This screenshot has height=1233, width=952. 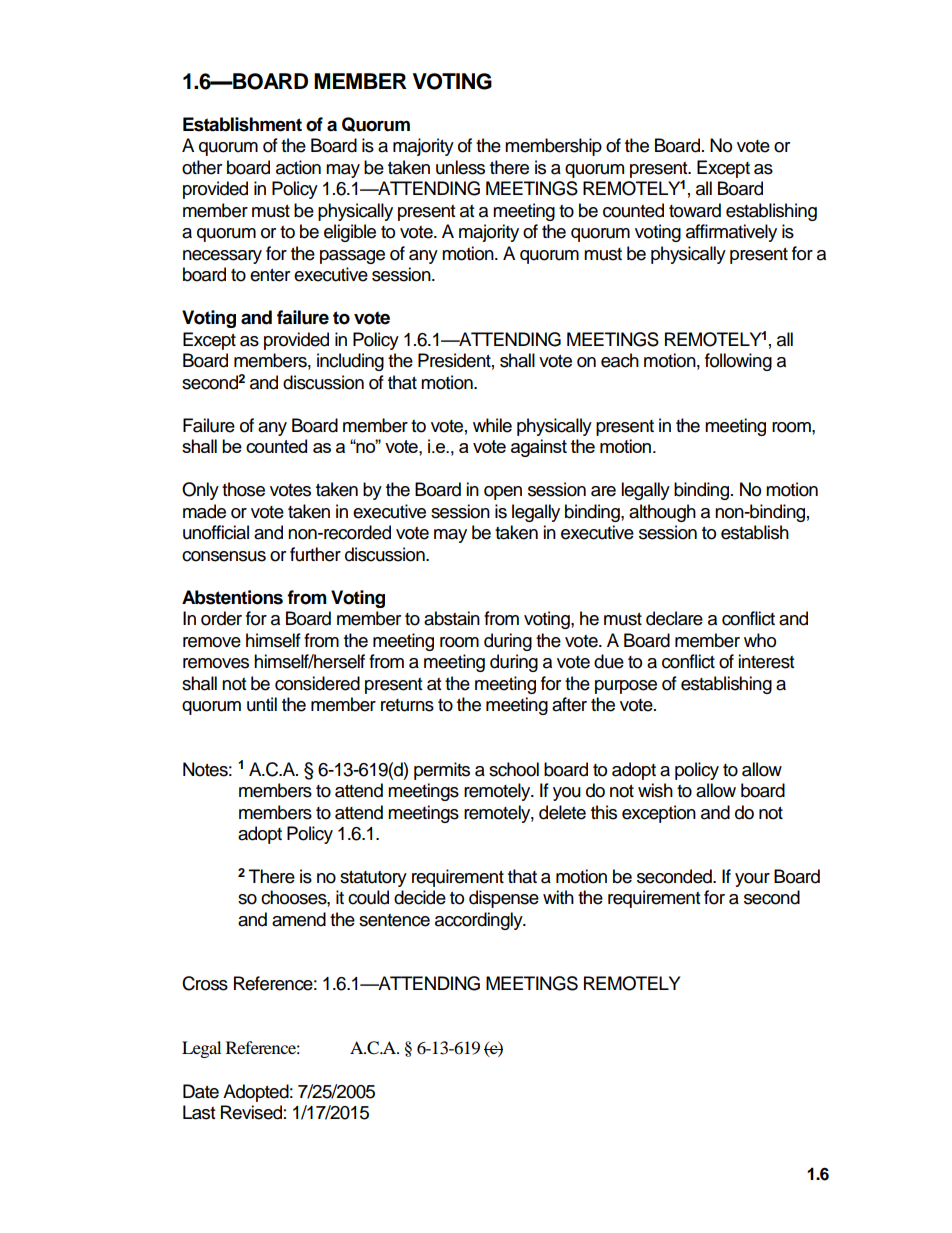 What do you see at coordinates (452, 618) in the screenshot?
I see `abstain` at bounding box center [452, 618].
